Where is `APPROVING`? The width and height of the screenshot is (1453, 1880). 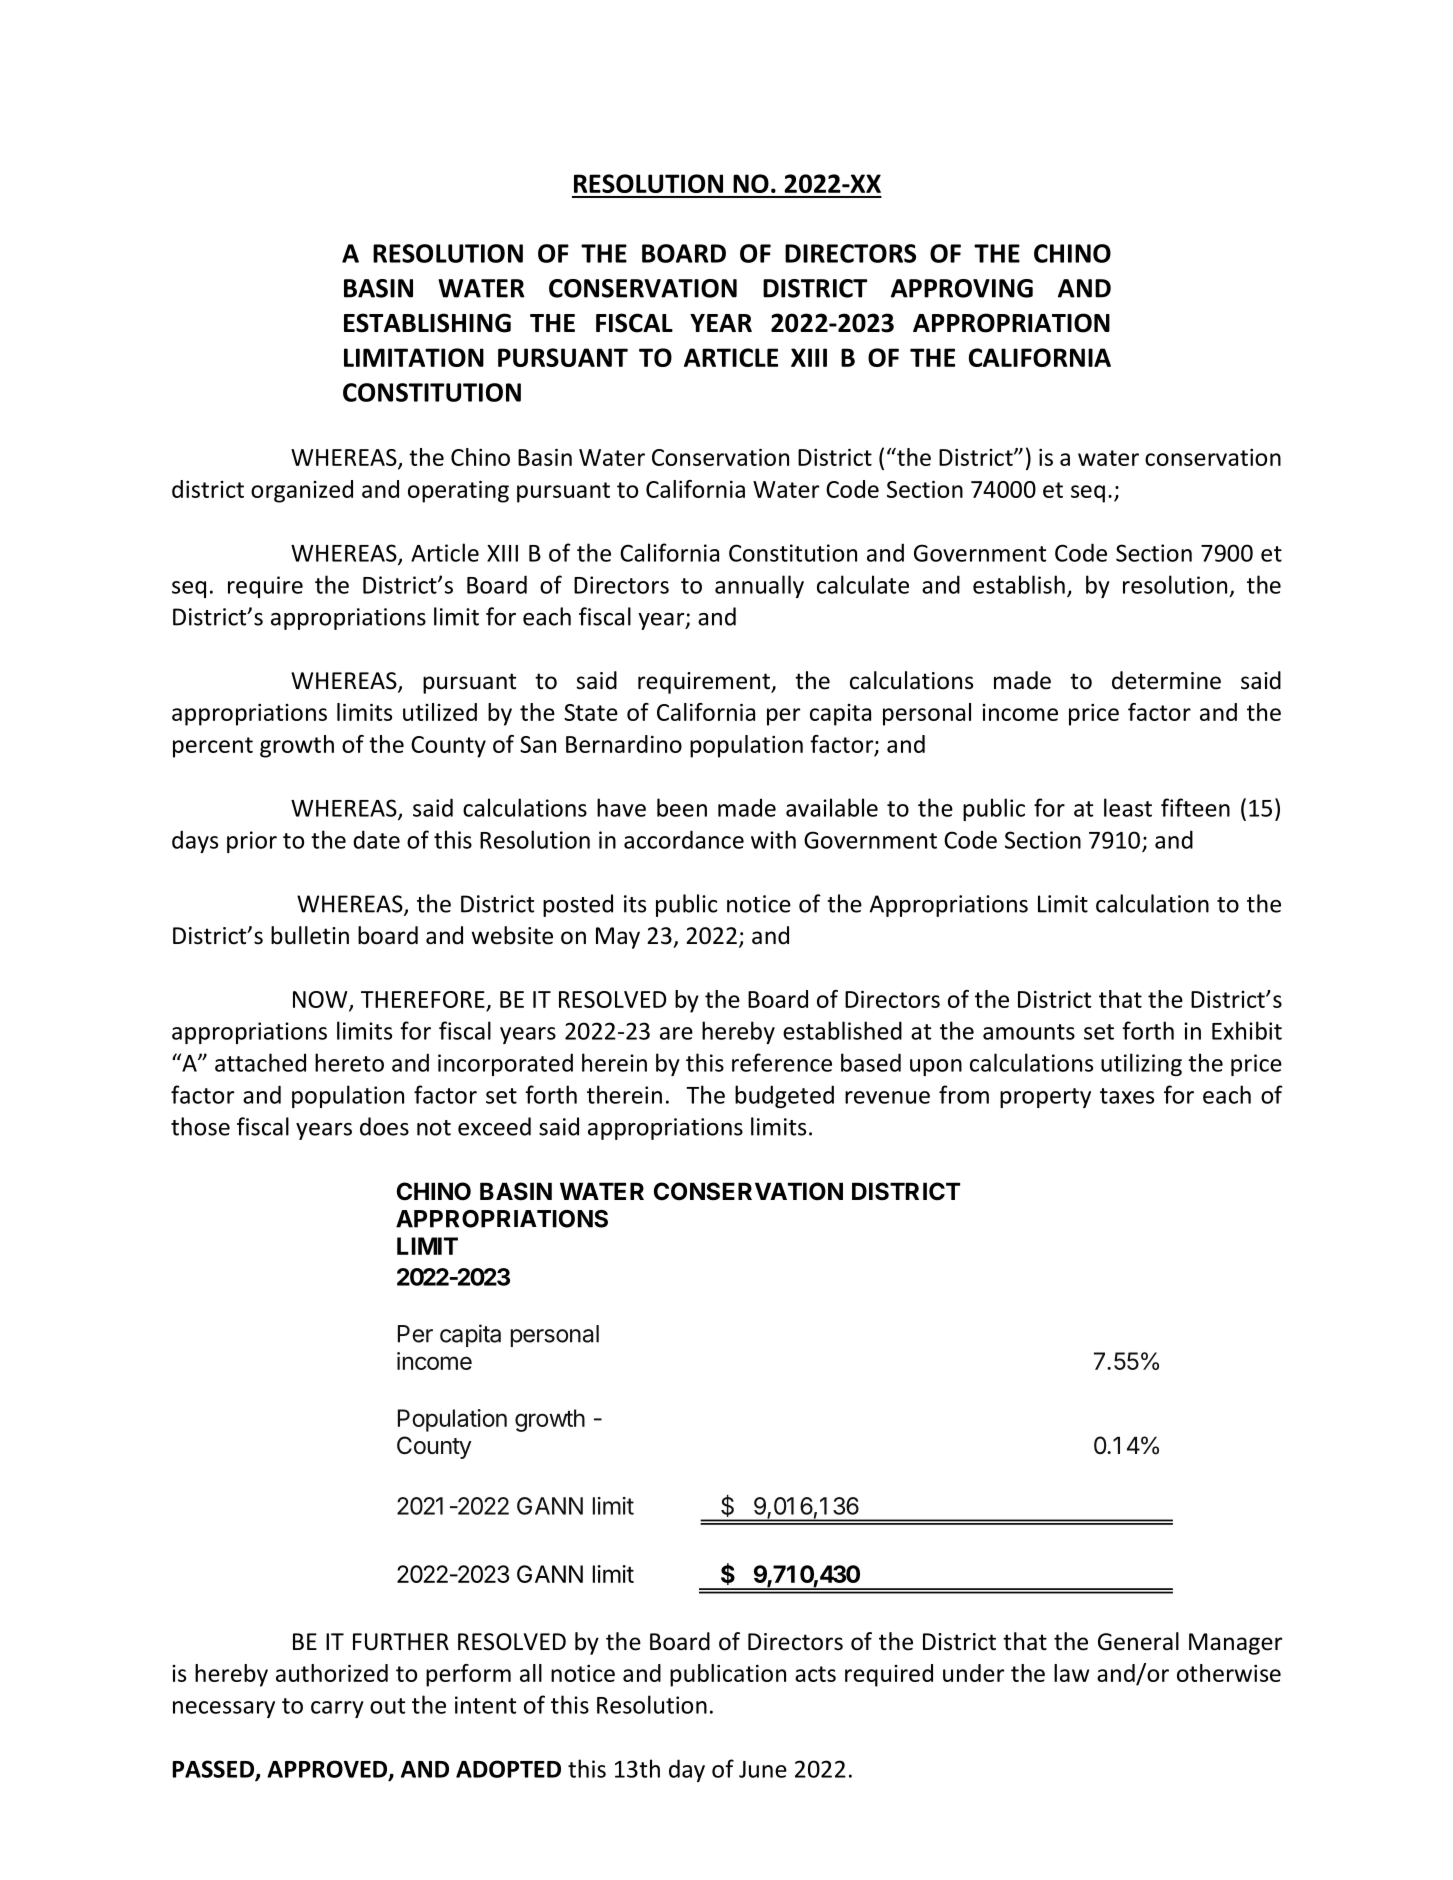
APPROVING is located at coordinates (962, 288).
